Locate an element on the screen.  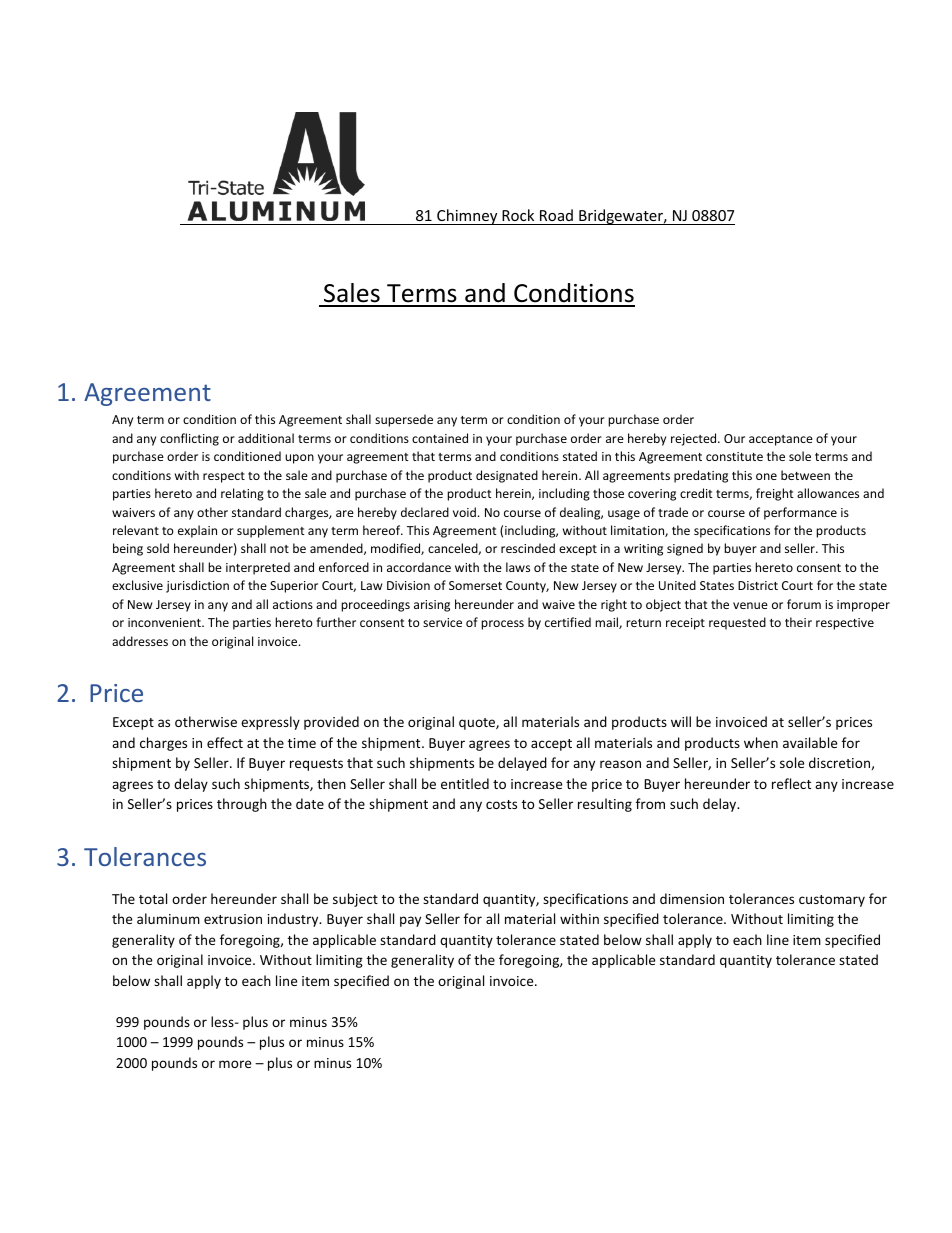
Rock is located at coordinates (518, 217).
